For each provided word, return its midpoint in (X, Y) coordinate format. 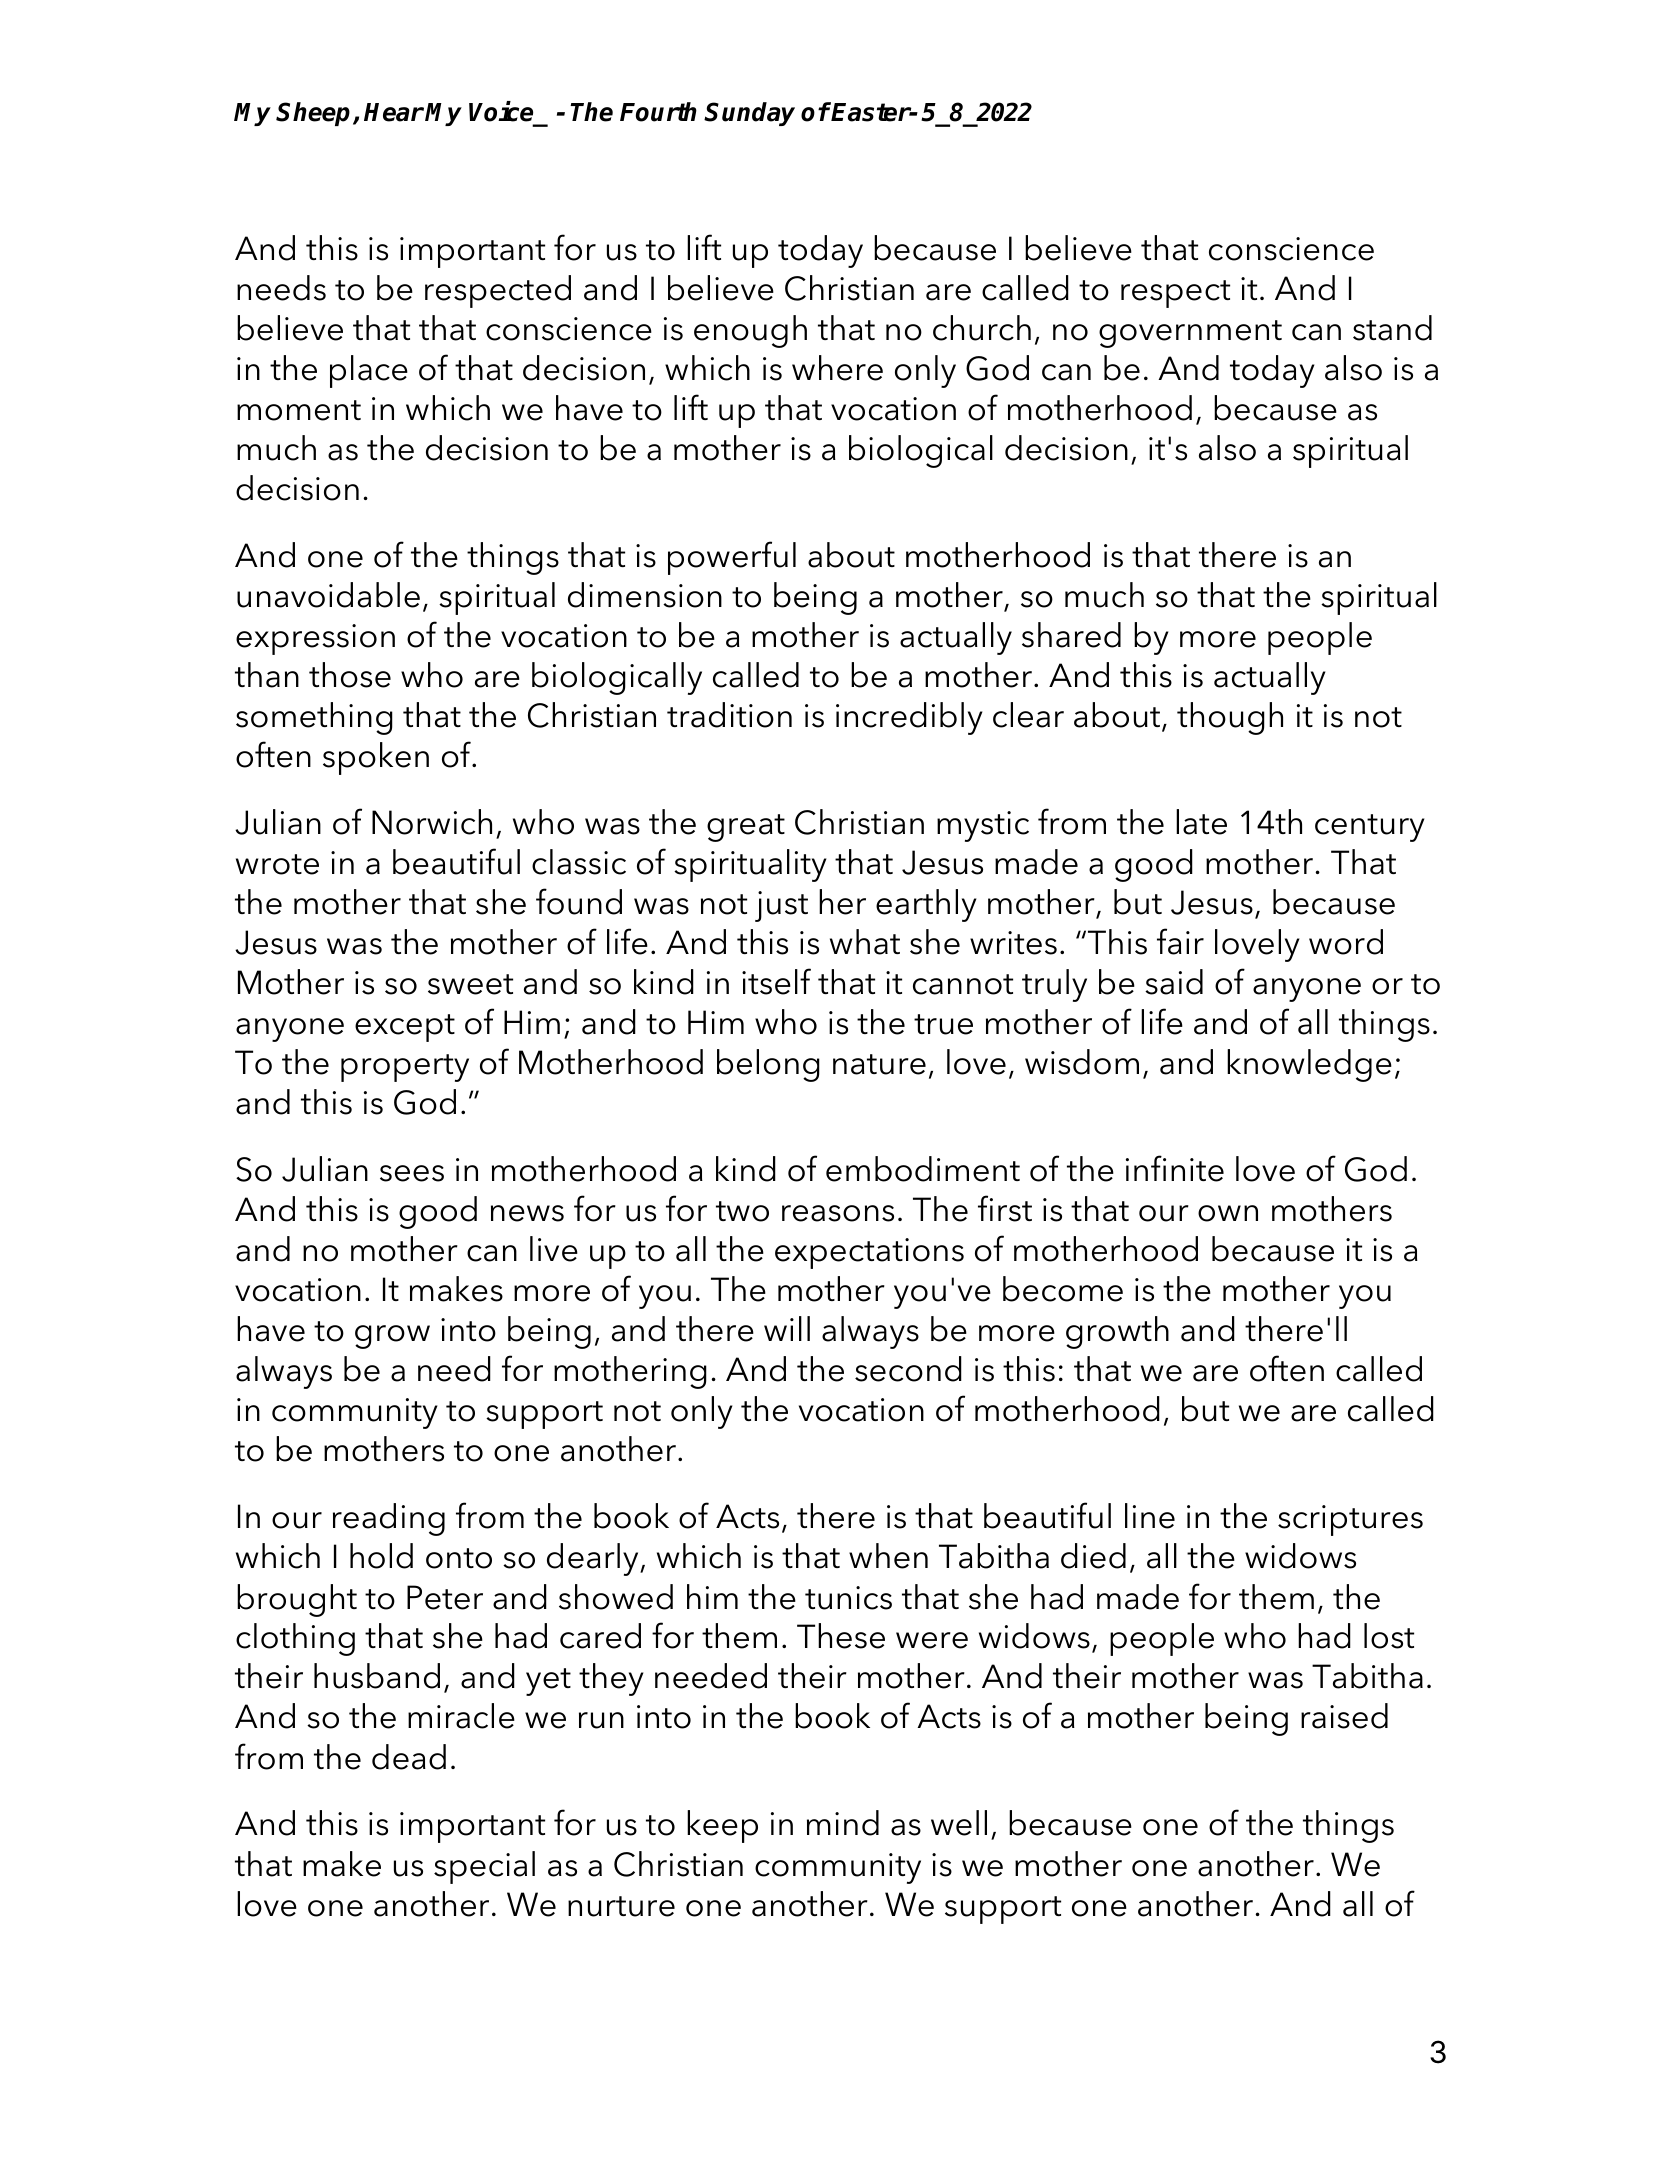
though (1230, 718)
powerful (732, 558)
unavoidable (328, 595)
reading (389, 1519)
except (405, 1028)
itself (776, 981)
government (1190, 334)
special (484, 1867)
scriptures (1350, 1520)
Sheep (315, 114)
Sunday (749, 114)
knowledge (1309, 1065)
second (908, 1369)
